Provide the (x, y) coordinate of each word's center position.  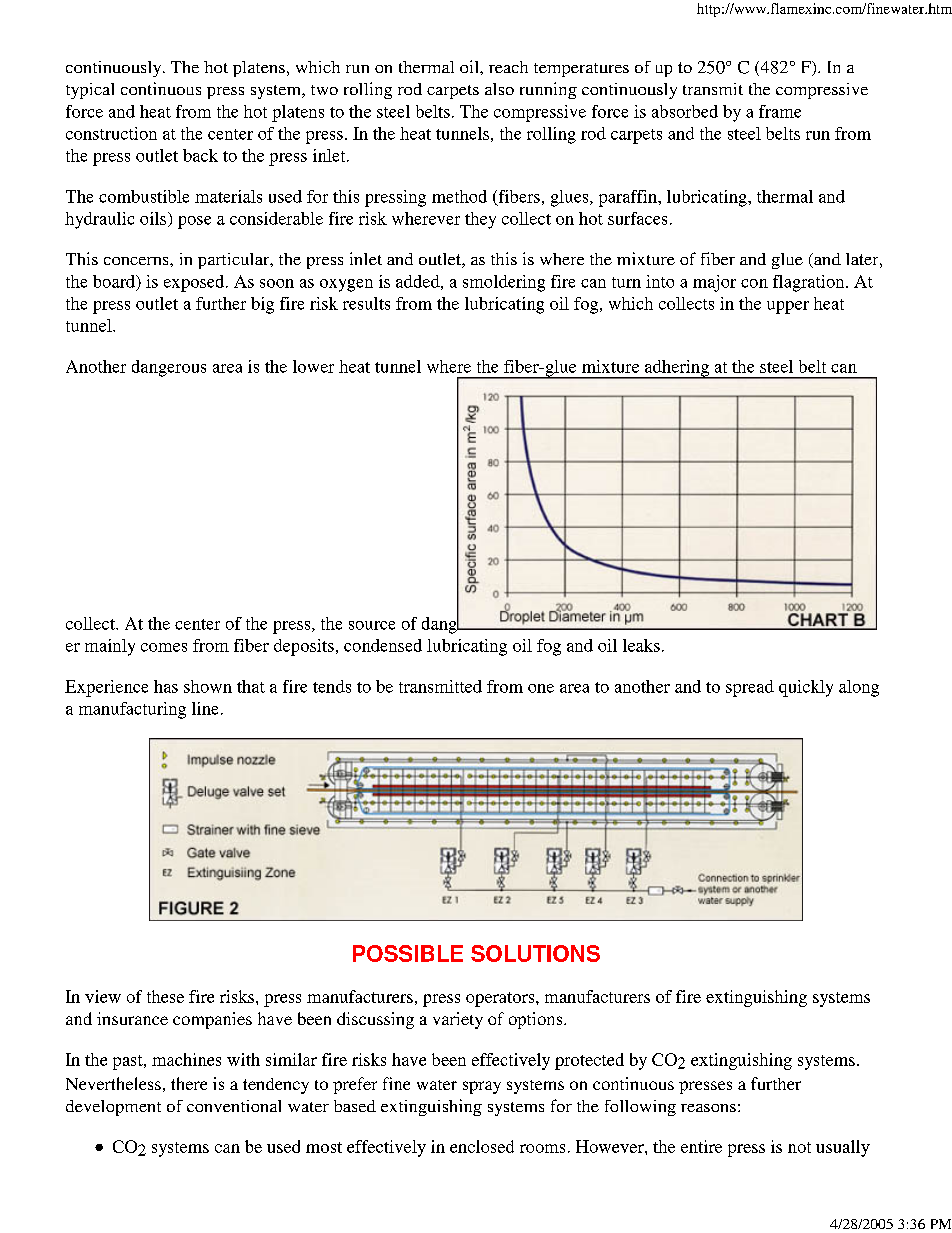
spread (750, 688)
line (205, 708)
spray (482, 1087)
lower (313, 366)
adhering (677, 369)
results (366, 303)
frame (780, 111)
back (200, 155)
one (541, 688)
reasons (708, 1108)
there (189, 1083)
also (499, 89)
